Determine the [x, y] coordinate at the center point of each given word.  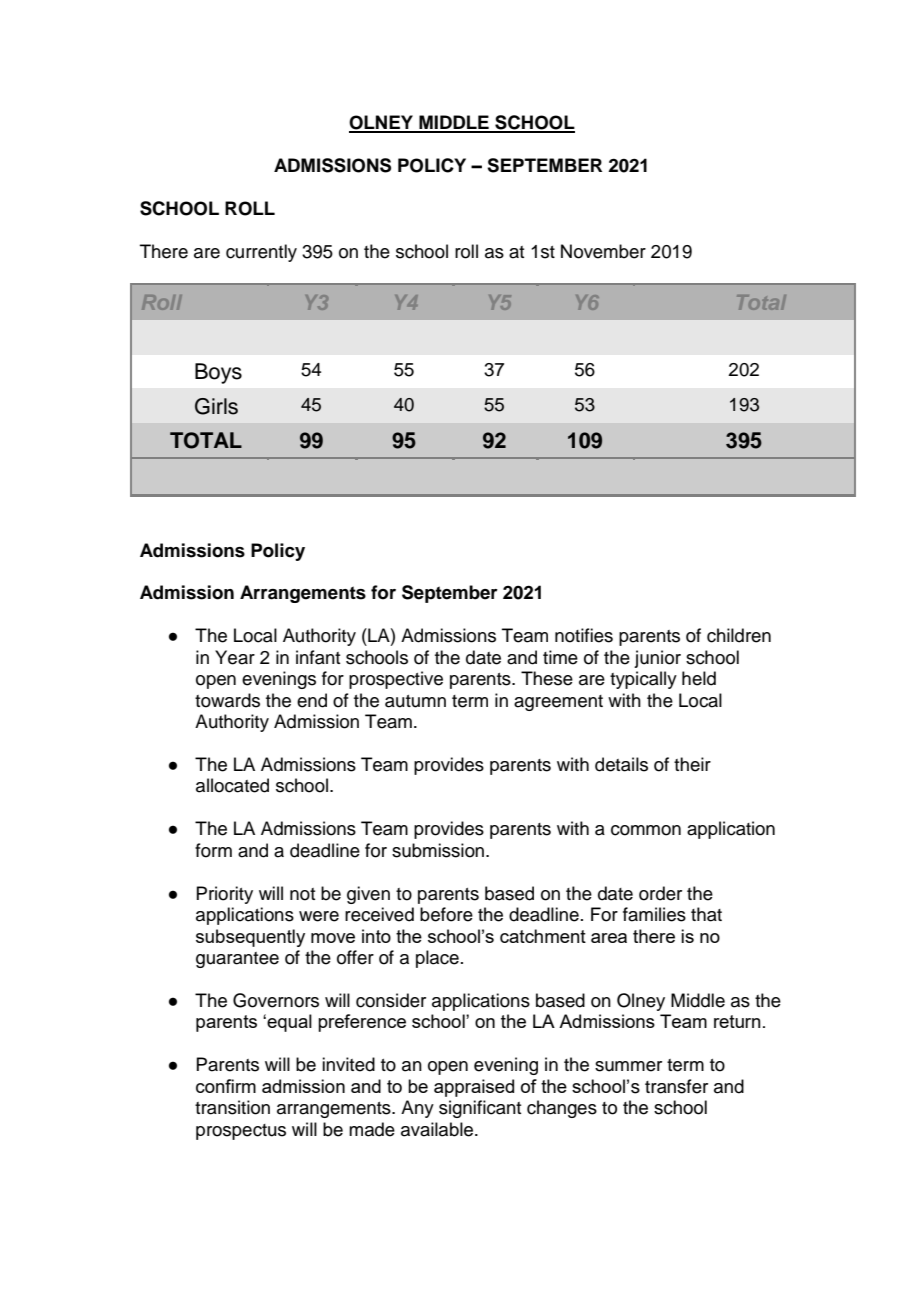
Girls [216, 406]
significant [480, 1109]
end [312, 700]
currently [261, 253]
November [603, 251]
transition [232, 1107]
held [699, 678]
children [739, 635]
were [319, 916]
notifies [584, 635]
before [446, 914]
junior [657, 659]
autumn [415, 701]
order [660, 893]
